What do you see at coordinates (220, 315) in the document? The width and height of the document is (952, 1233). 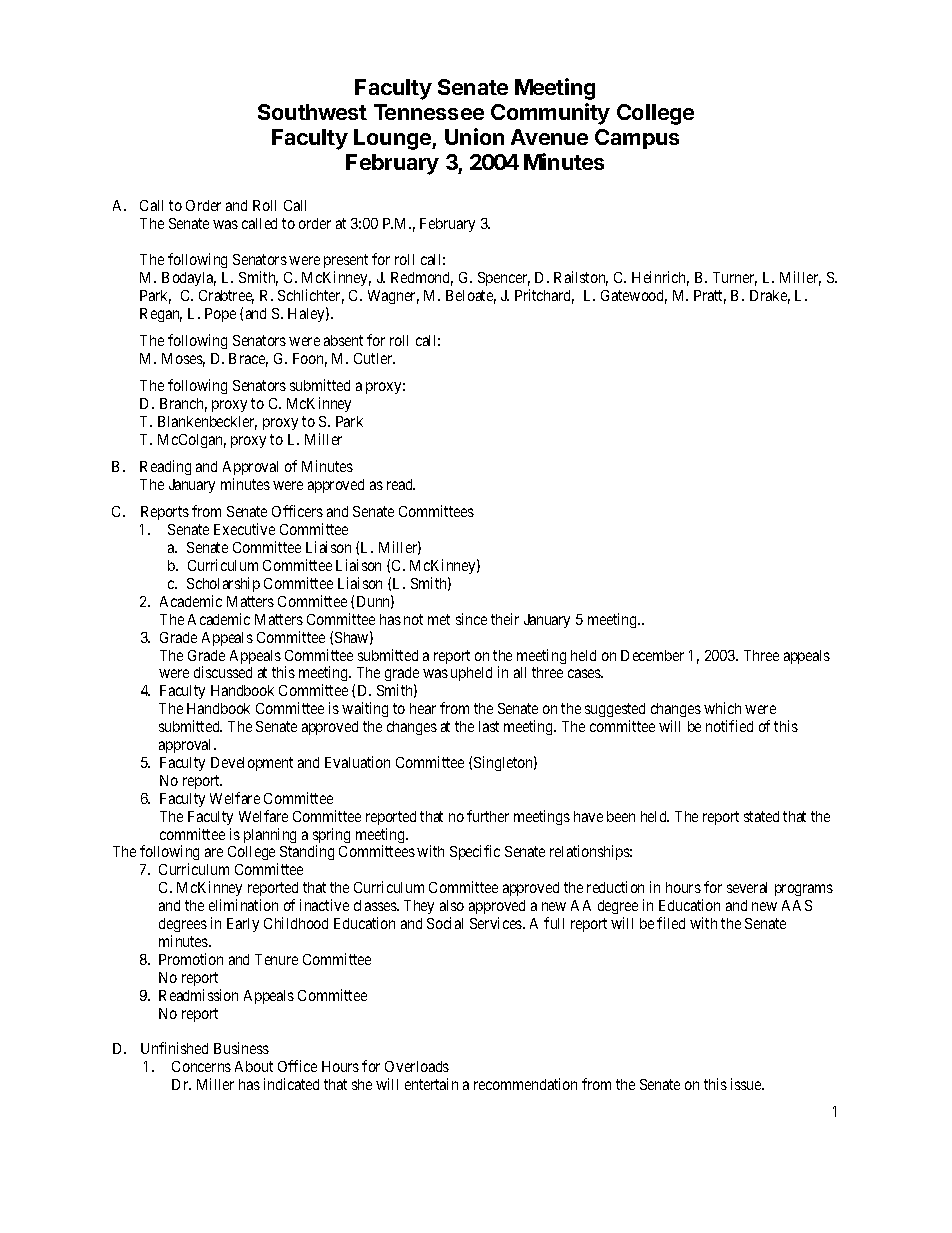 I see `Pope` at bounding box center [220, 315].
